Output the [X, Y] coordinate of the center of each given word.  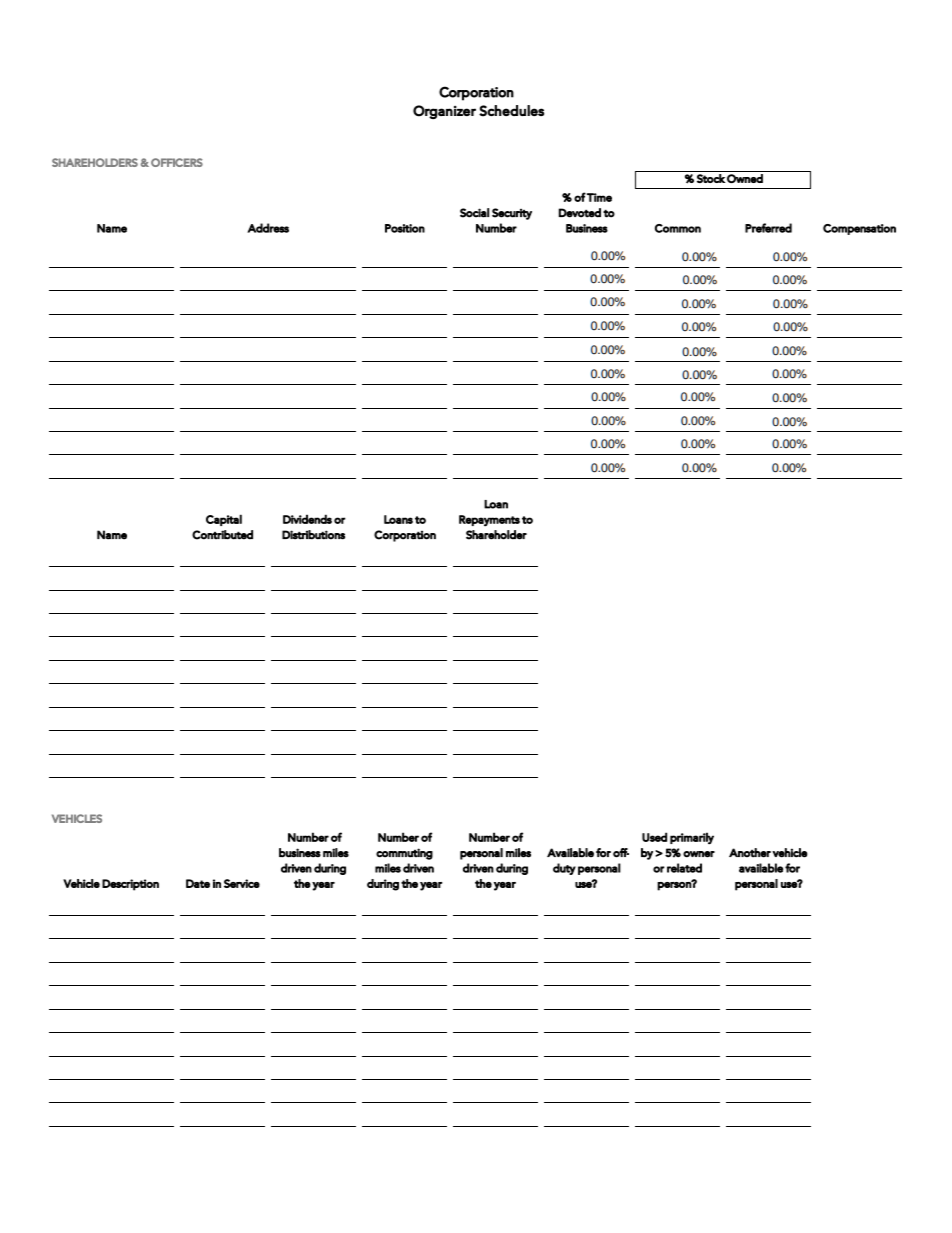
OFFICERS [177, 162]
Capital [224, 520]
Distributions [313, 535]
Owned [745, 178]
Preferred [768, 228]
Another [750, 853]
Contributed [222, 535]
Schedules [511, 111]
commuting [404, 854]
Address [268, 228]
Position [405, 228]
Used [654, 837]
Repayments [489, 521]
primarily [692, 838]
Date [198, 883]
